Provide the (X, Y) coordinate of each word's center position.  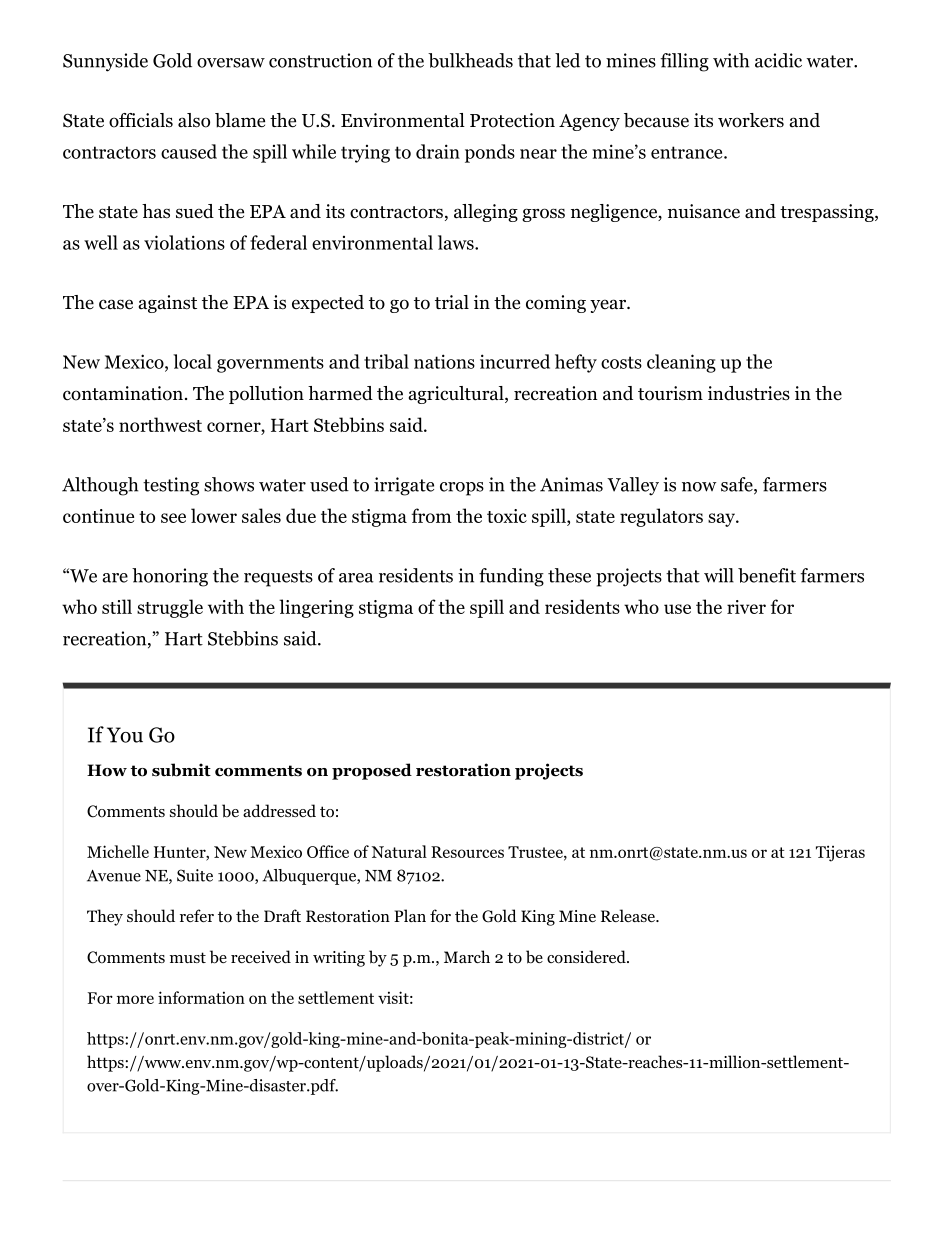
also (194, 120)
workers (751, 120)
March (467, 956)
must (188, 957)
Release (629, 915)
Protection (512, 120)
